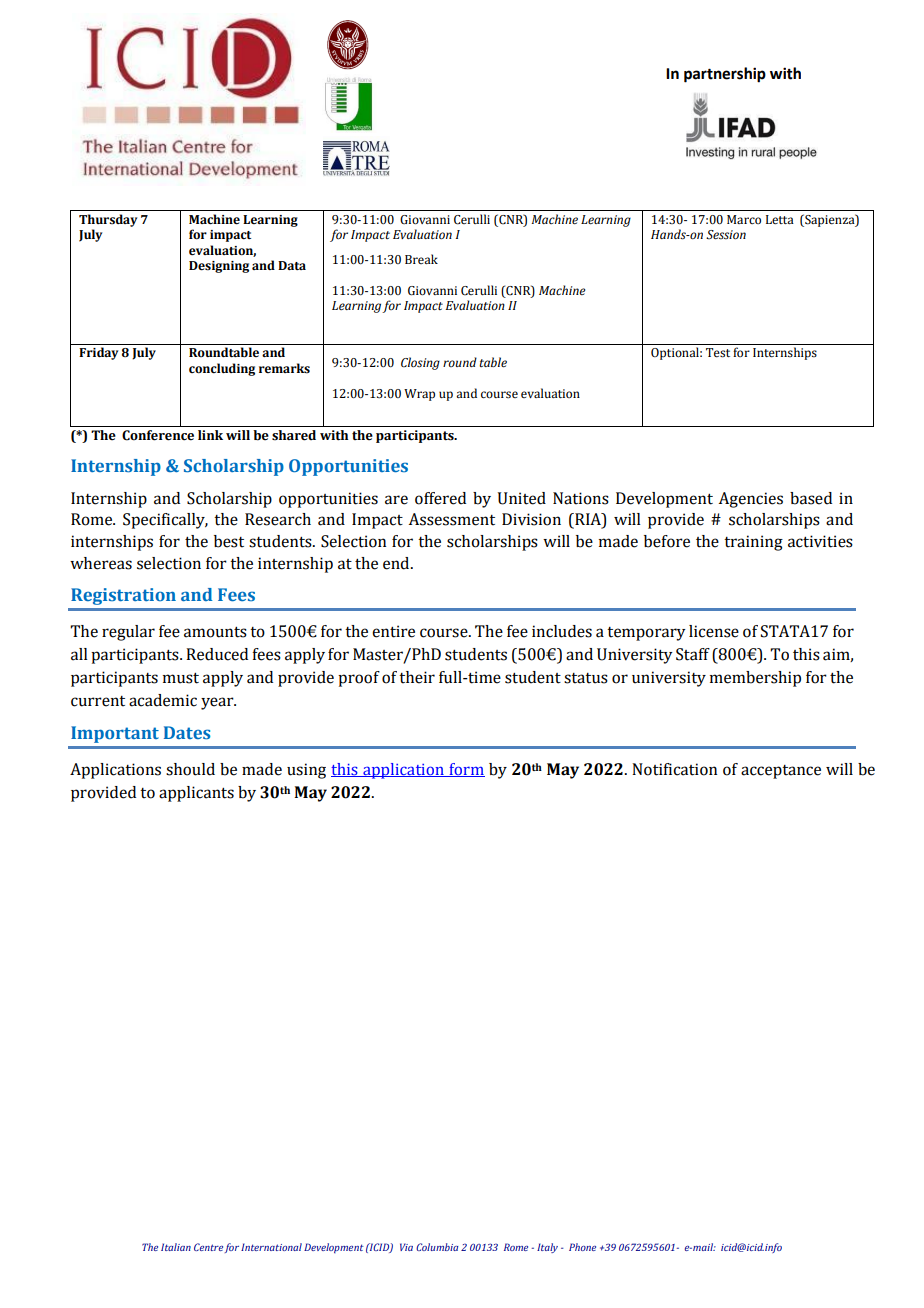 This screenshot has height=1308, width=924. What do you see at coordinates (219, 267) in the screenshot?
I see `Designing` at bounding box center [219, 267].
